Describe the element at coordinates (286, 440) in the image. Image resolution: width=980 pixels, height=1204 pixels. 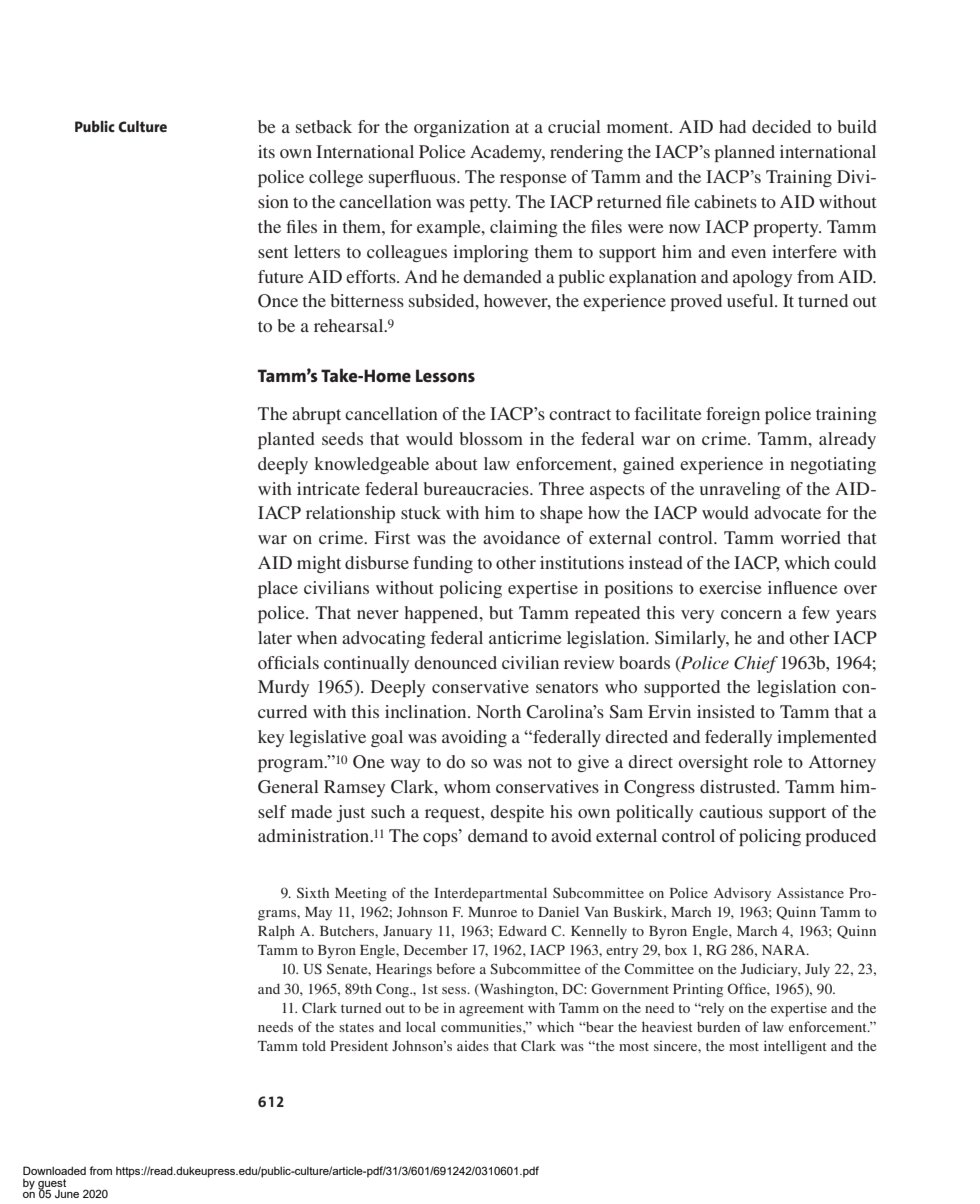
I see `planted` at that location.
